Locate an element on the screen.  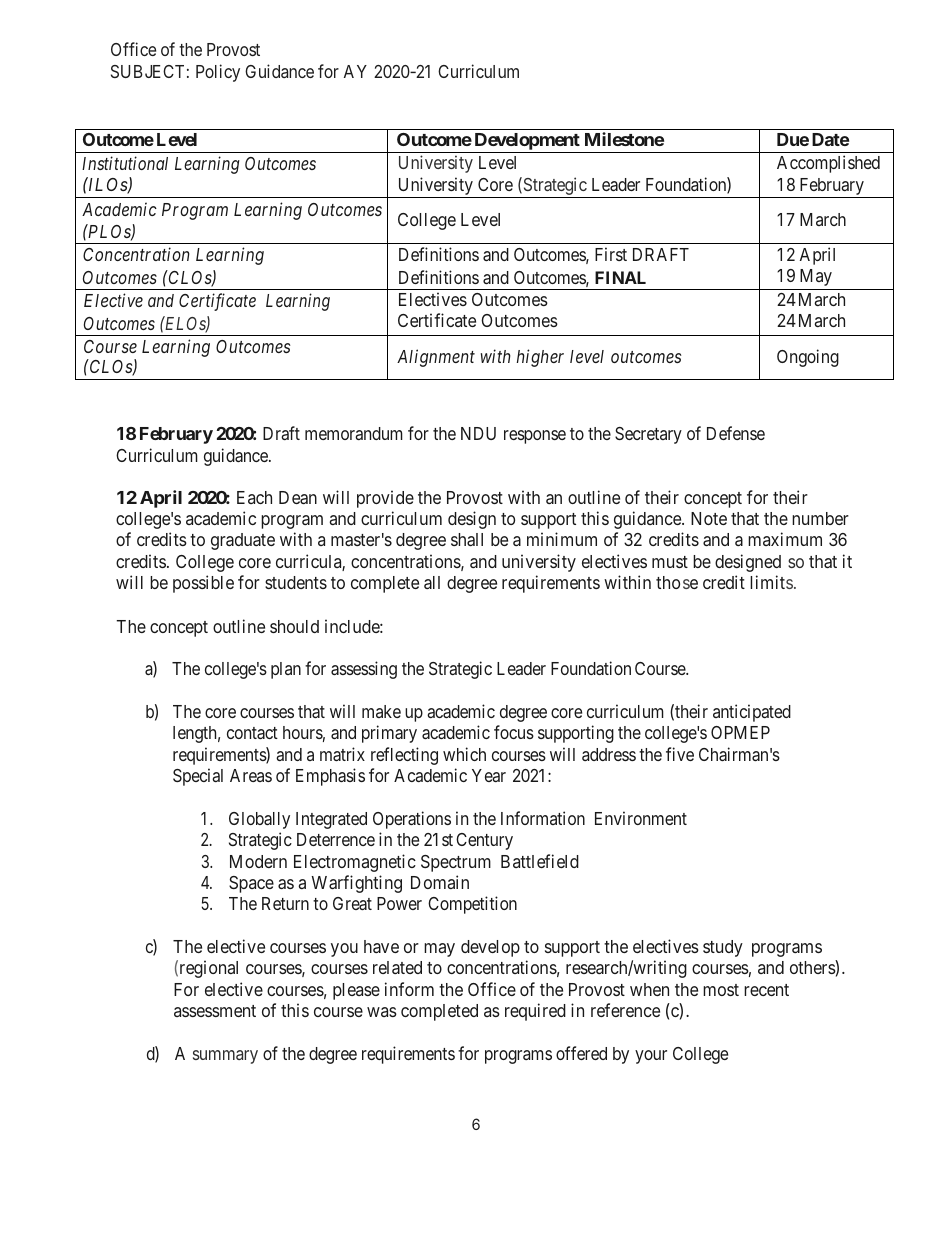
assessment is located at coordinates (215, 1011).
